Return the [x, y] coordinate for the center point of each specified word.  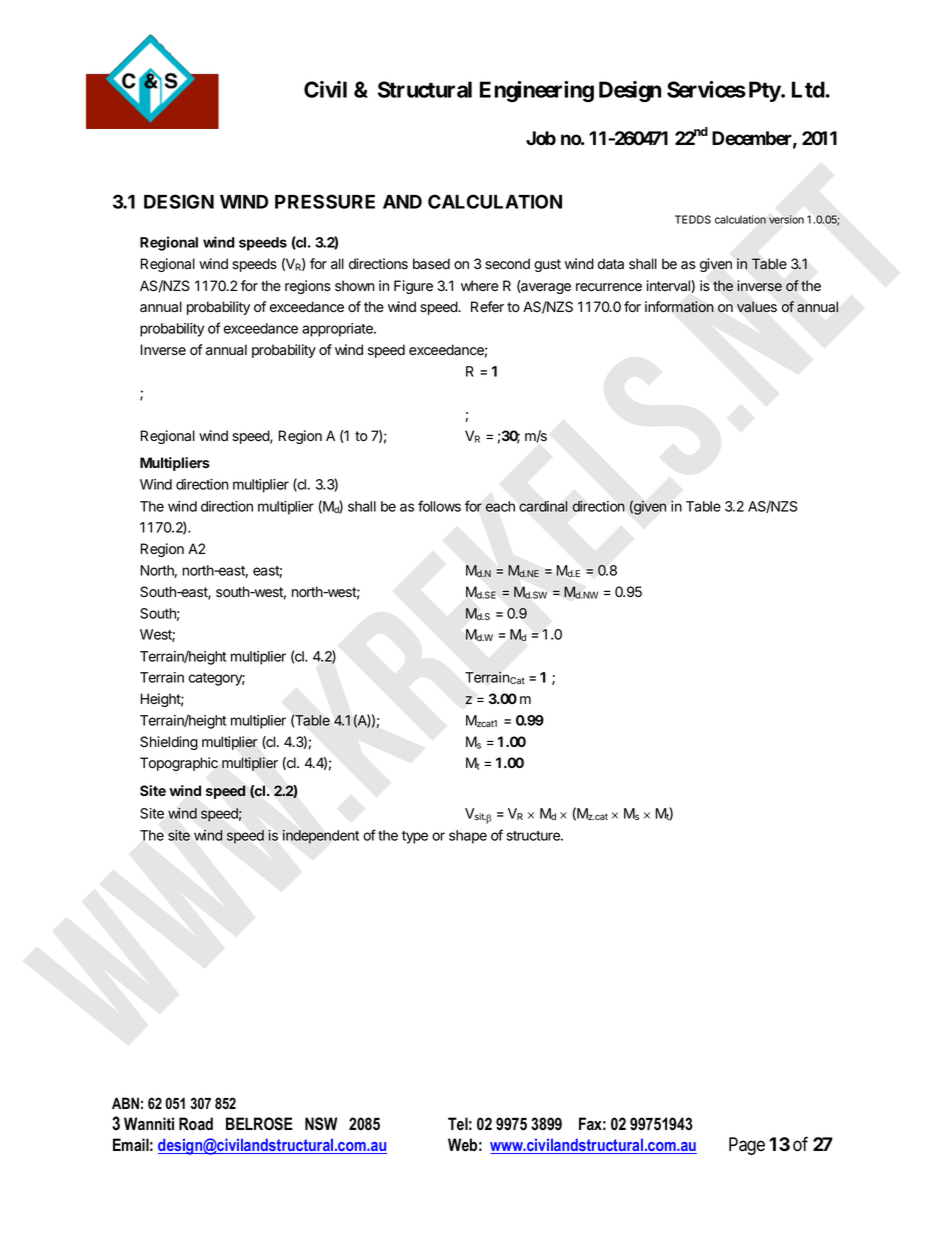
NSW [321, 1124]
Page [747, 1146]
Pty [765, 91]
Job [541, 138]
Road [196, 1124]
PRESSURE [325, 201]
